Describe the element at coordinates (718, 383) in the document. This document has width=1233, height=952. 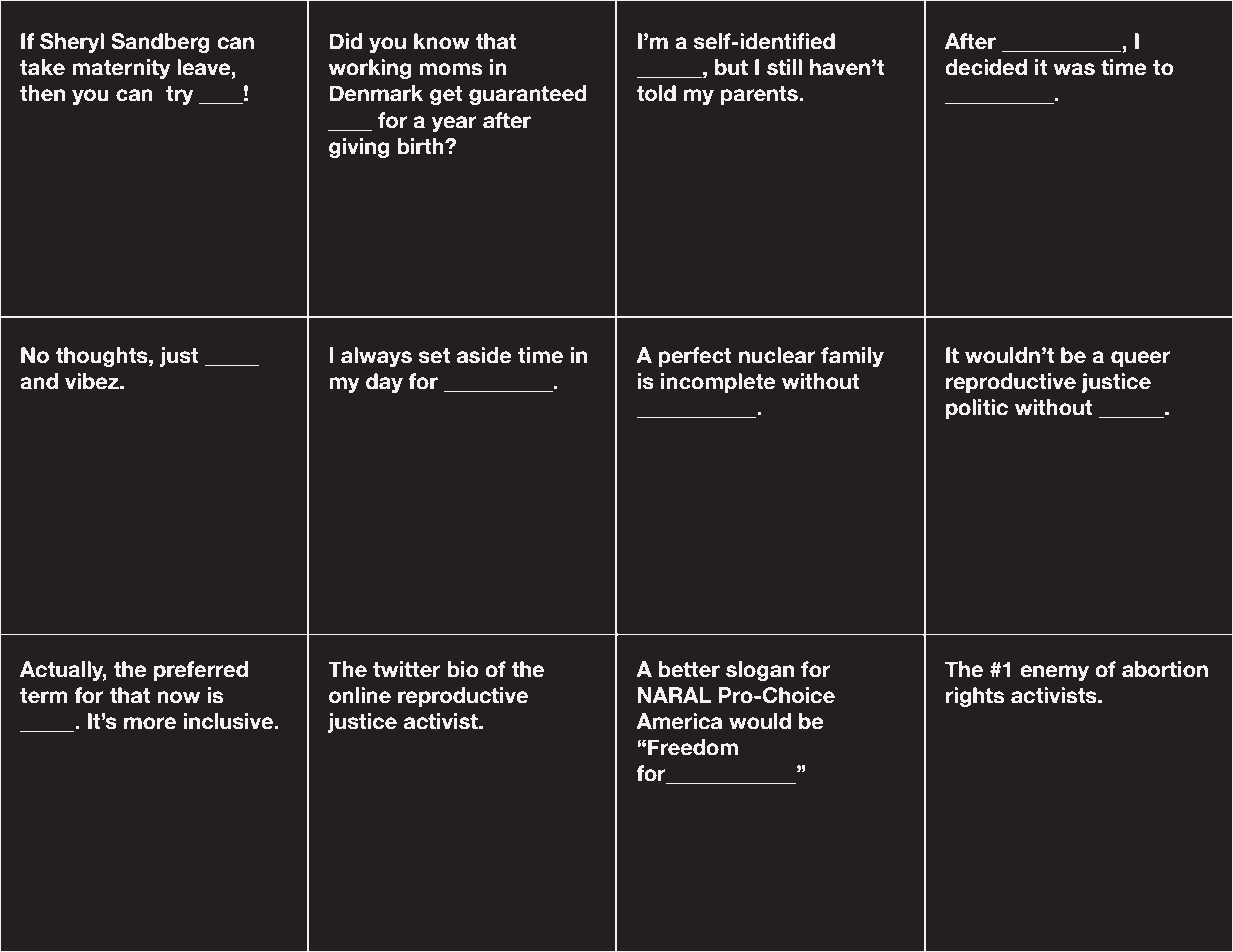
I see `incomplete` at that location.
